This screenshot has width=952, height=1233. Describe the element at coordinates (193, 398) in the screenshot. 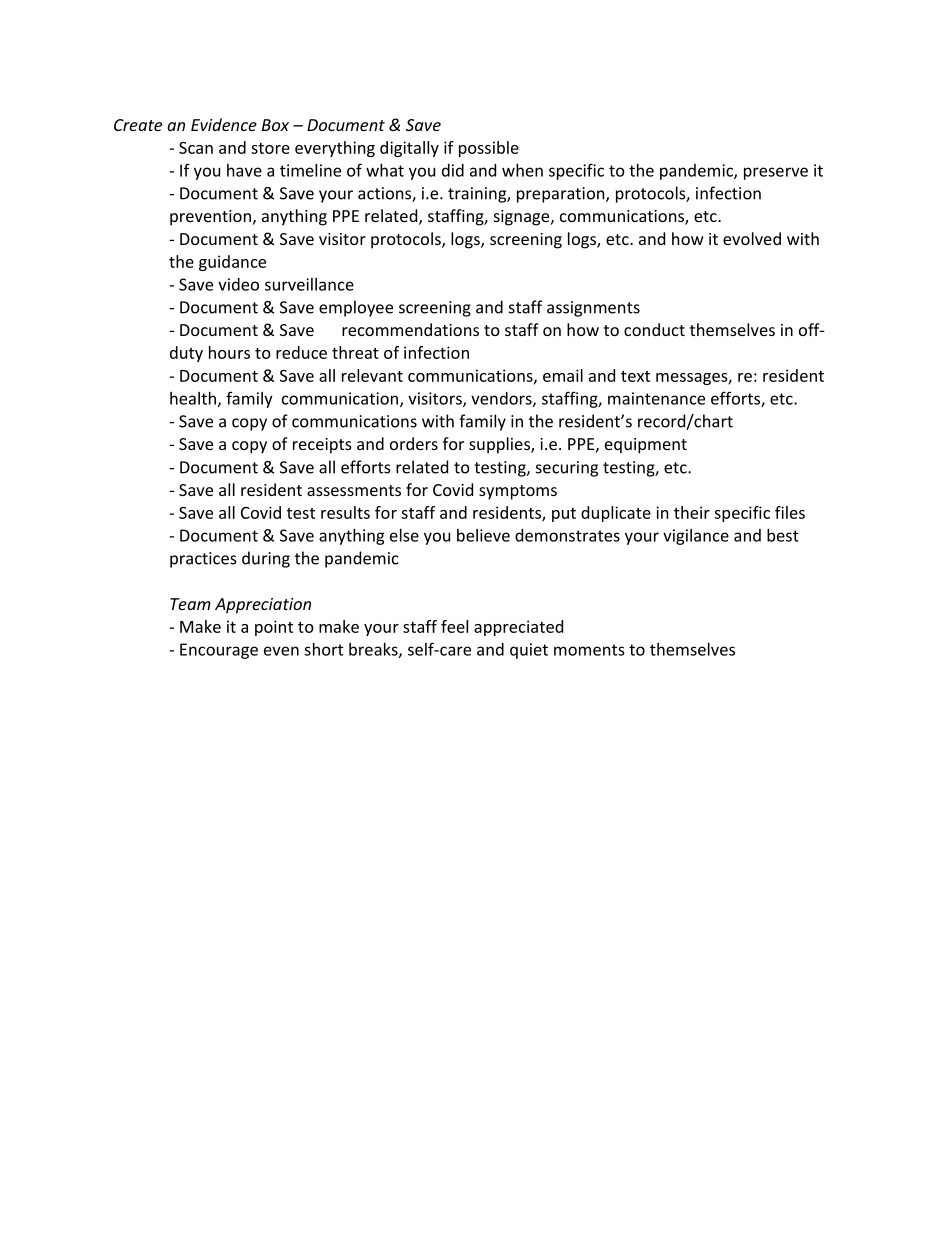

I see `health` at that location.
